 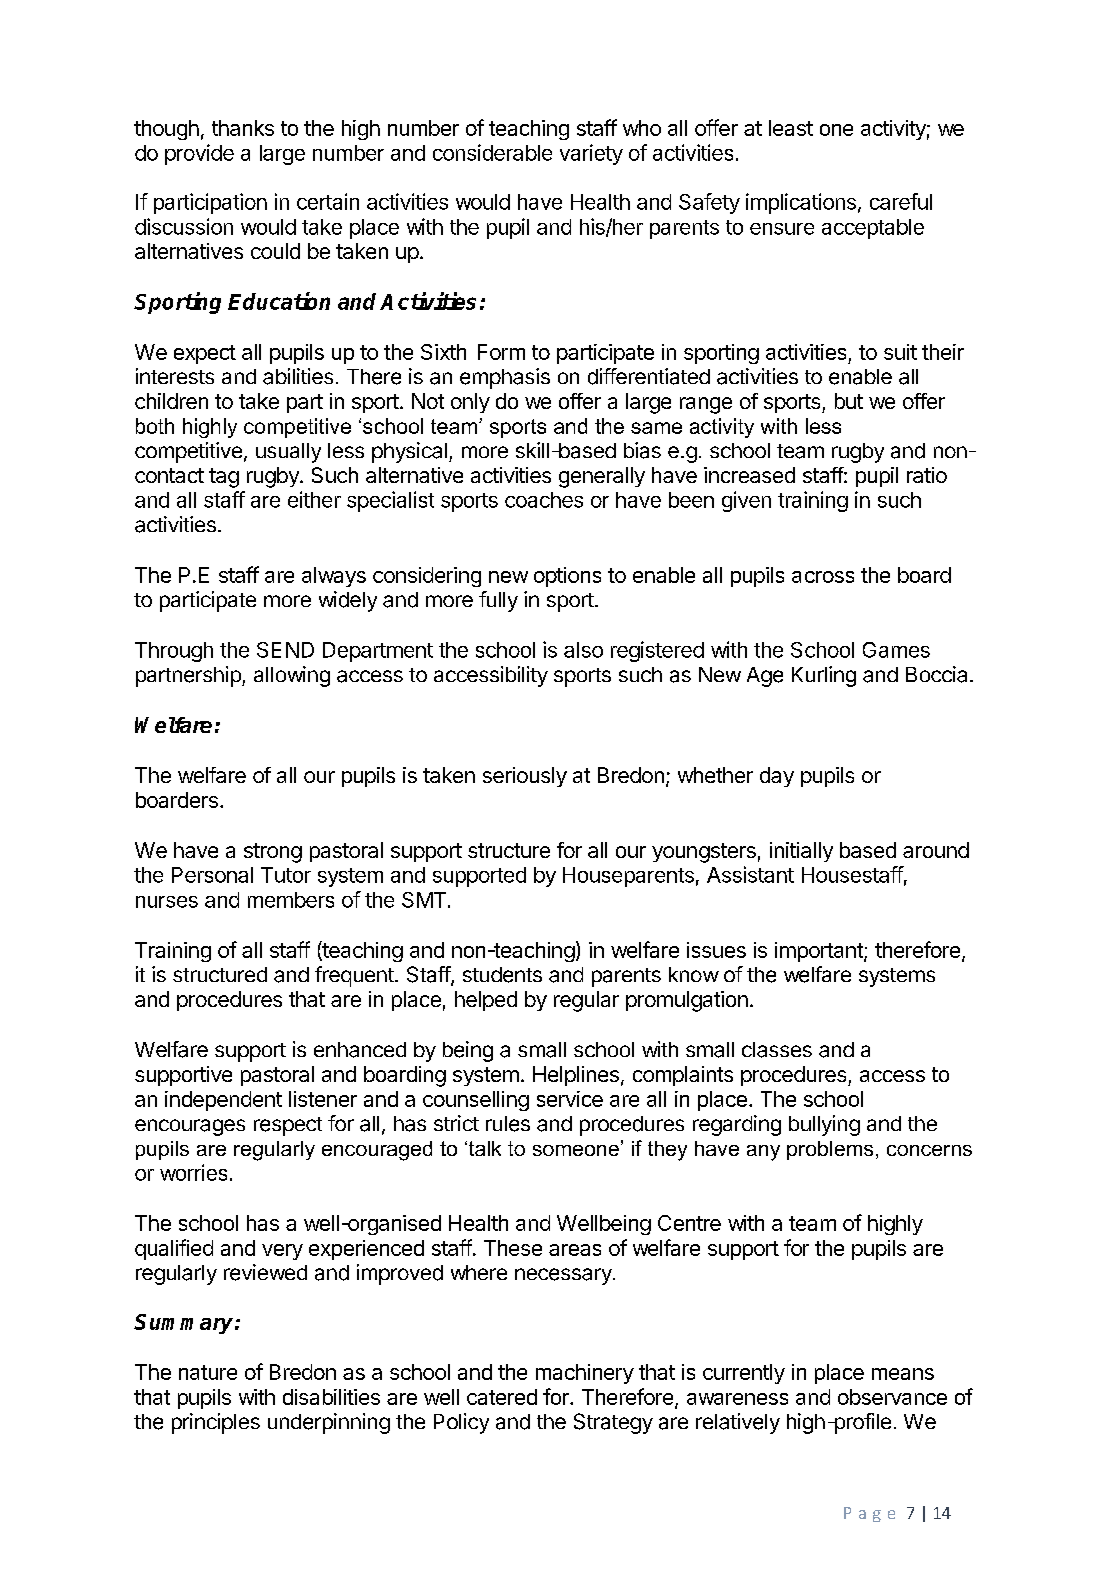 I want to click on nature, so click(x=208, y=1372).
